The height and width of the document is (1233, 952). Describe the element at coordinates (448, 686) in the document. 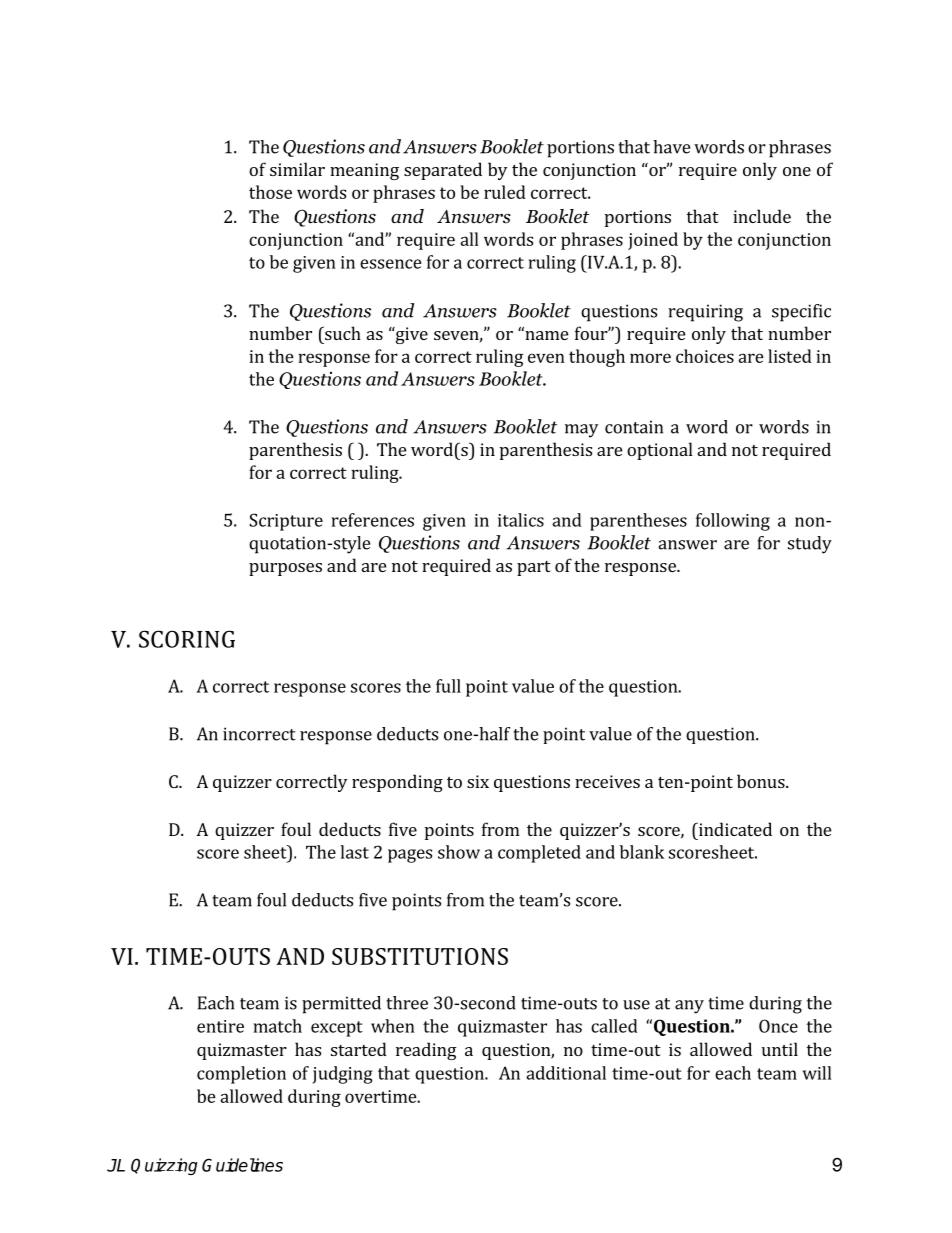

I see `full` at that location.
